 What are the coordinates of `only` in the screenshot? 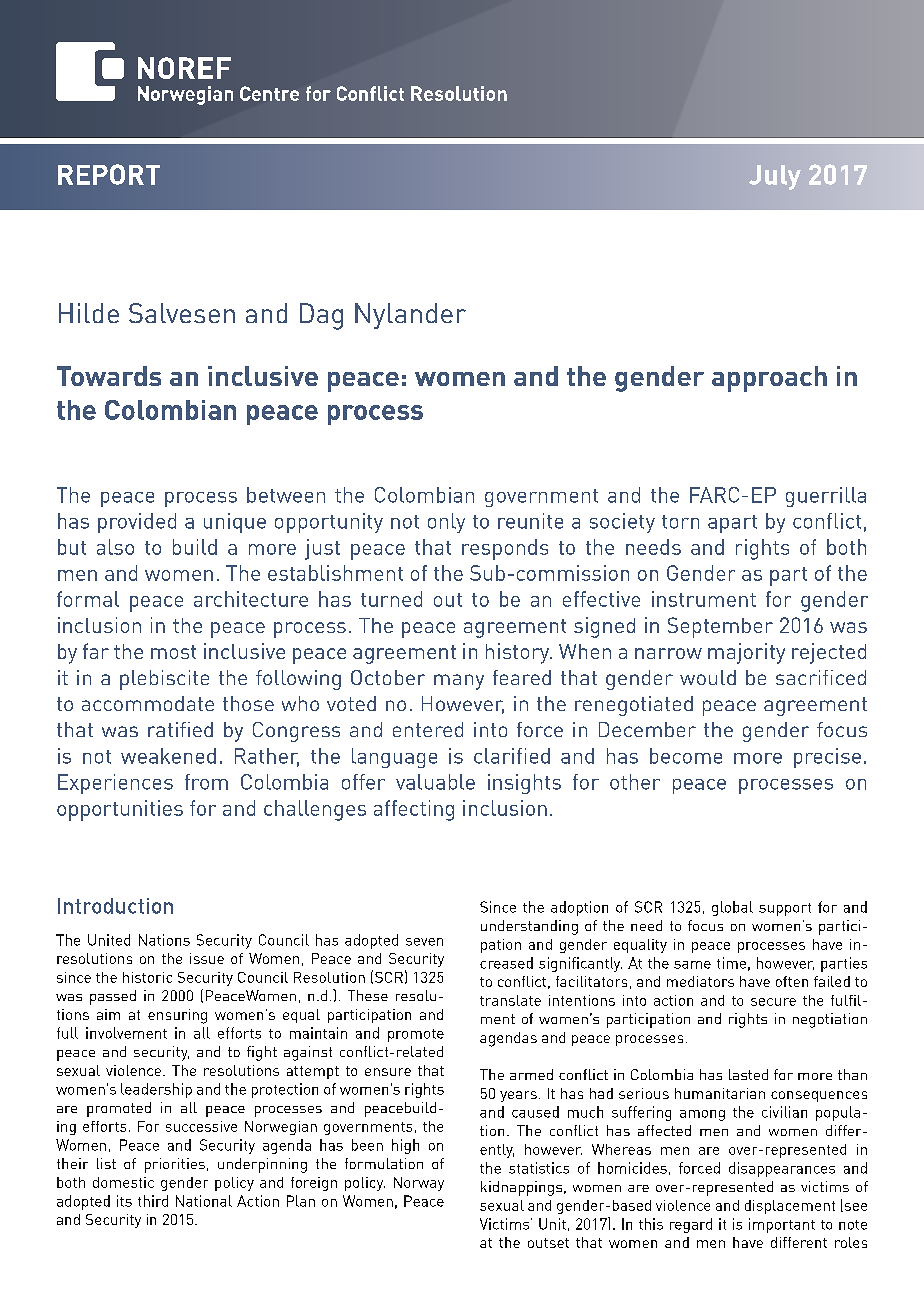 It's located at (446, 523).
